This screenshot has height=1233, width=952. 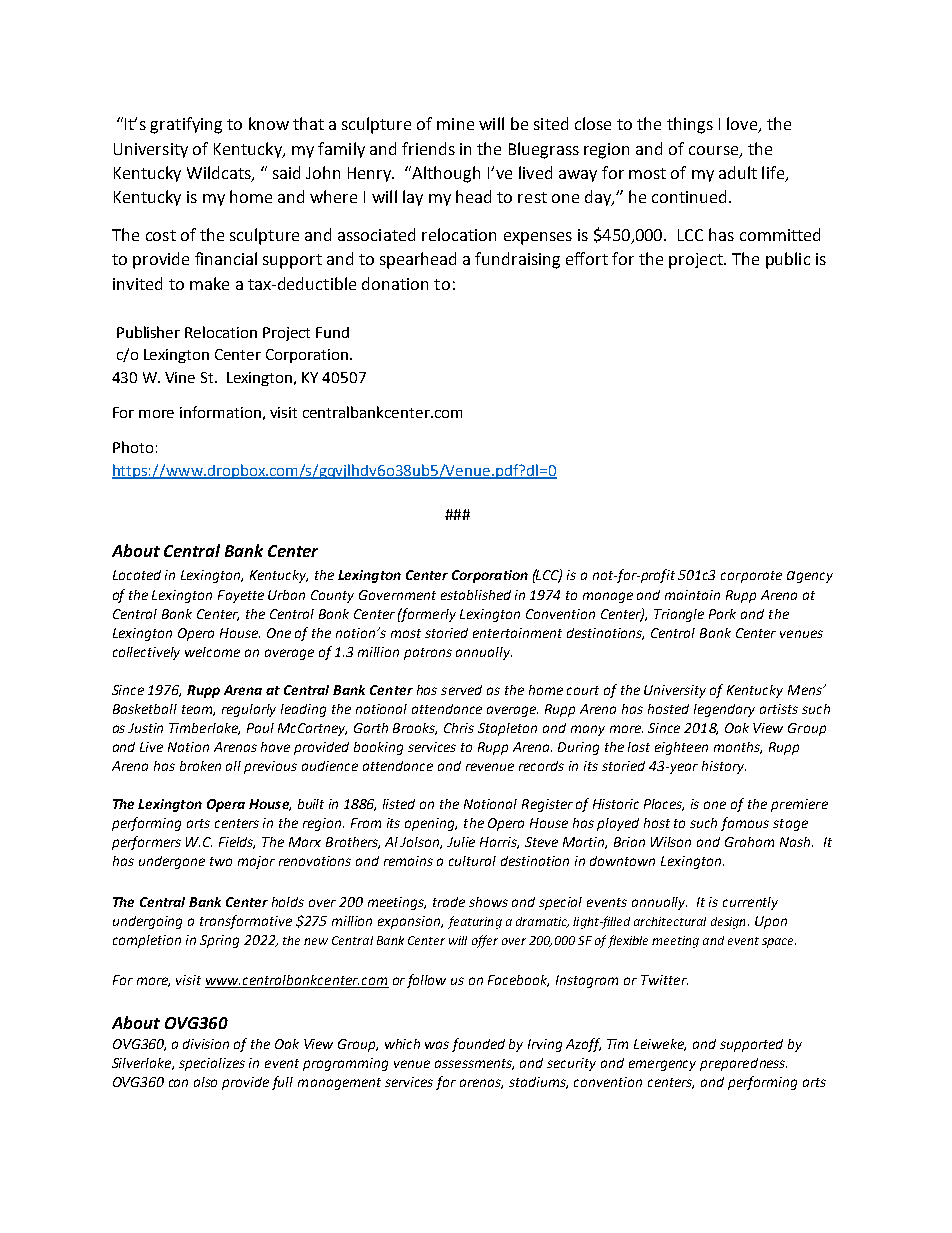 What do you see at coordinates (206, 1044) in the screenshot?
I see `division` at bounding box center [206, 1044].
